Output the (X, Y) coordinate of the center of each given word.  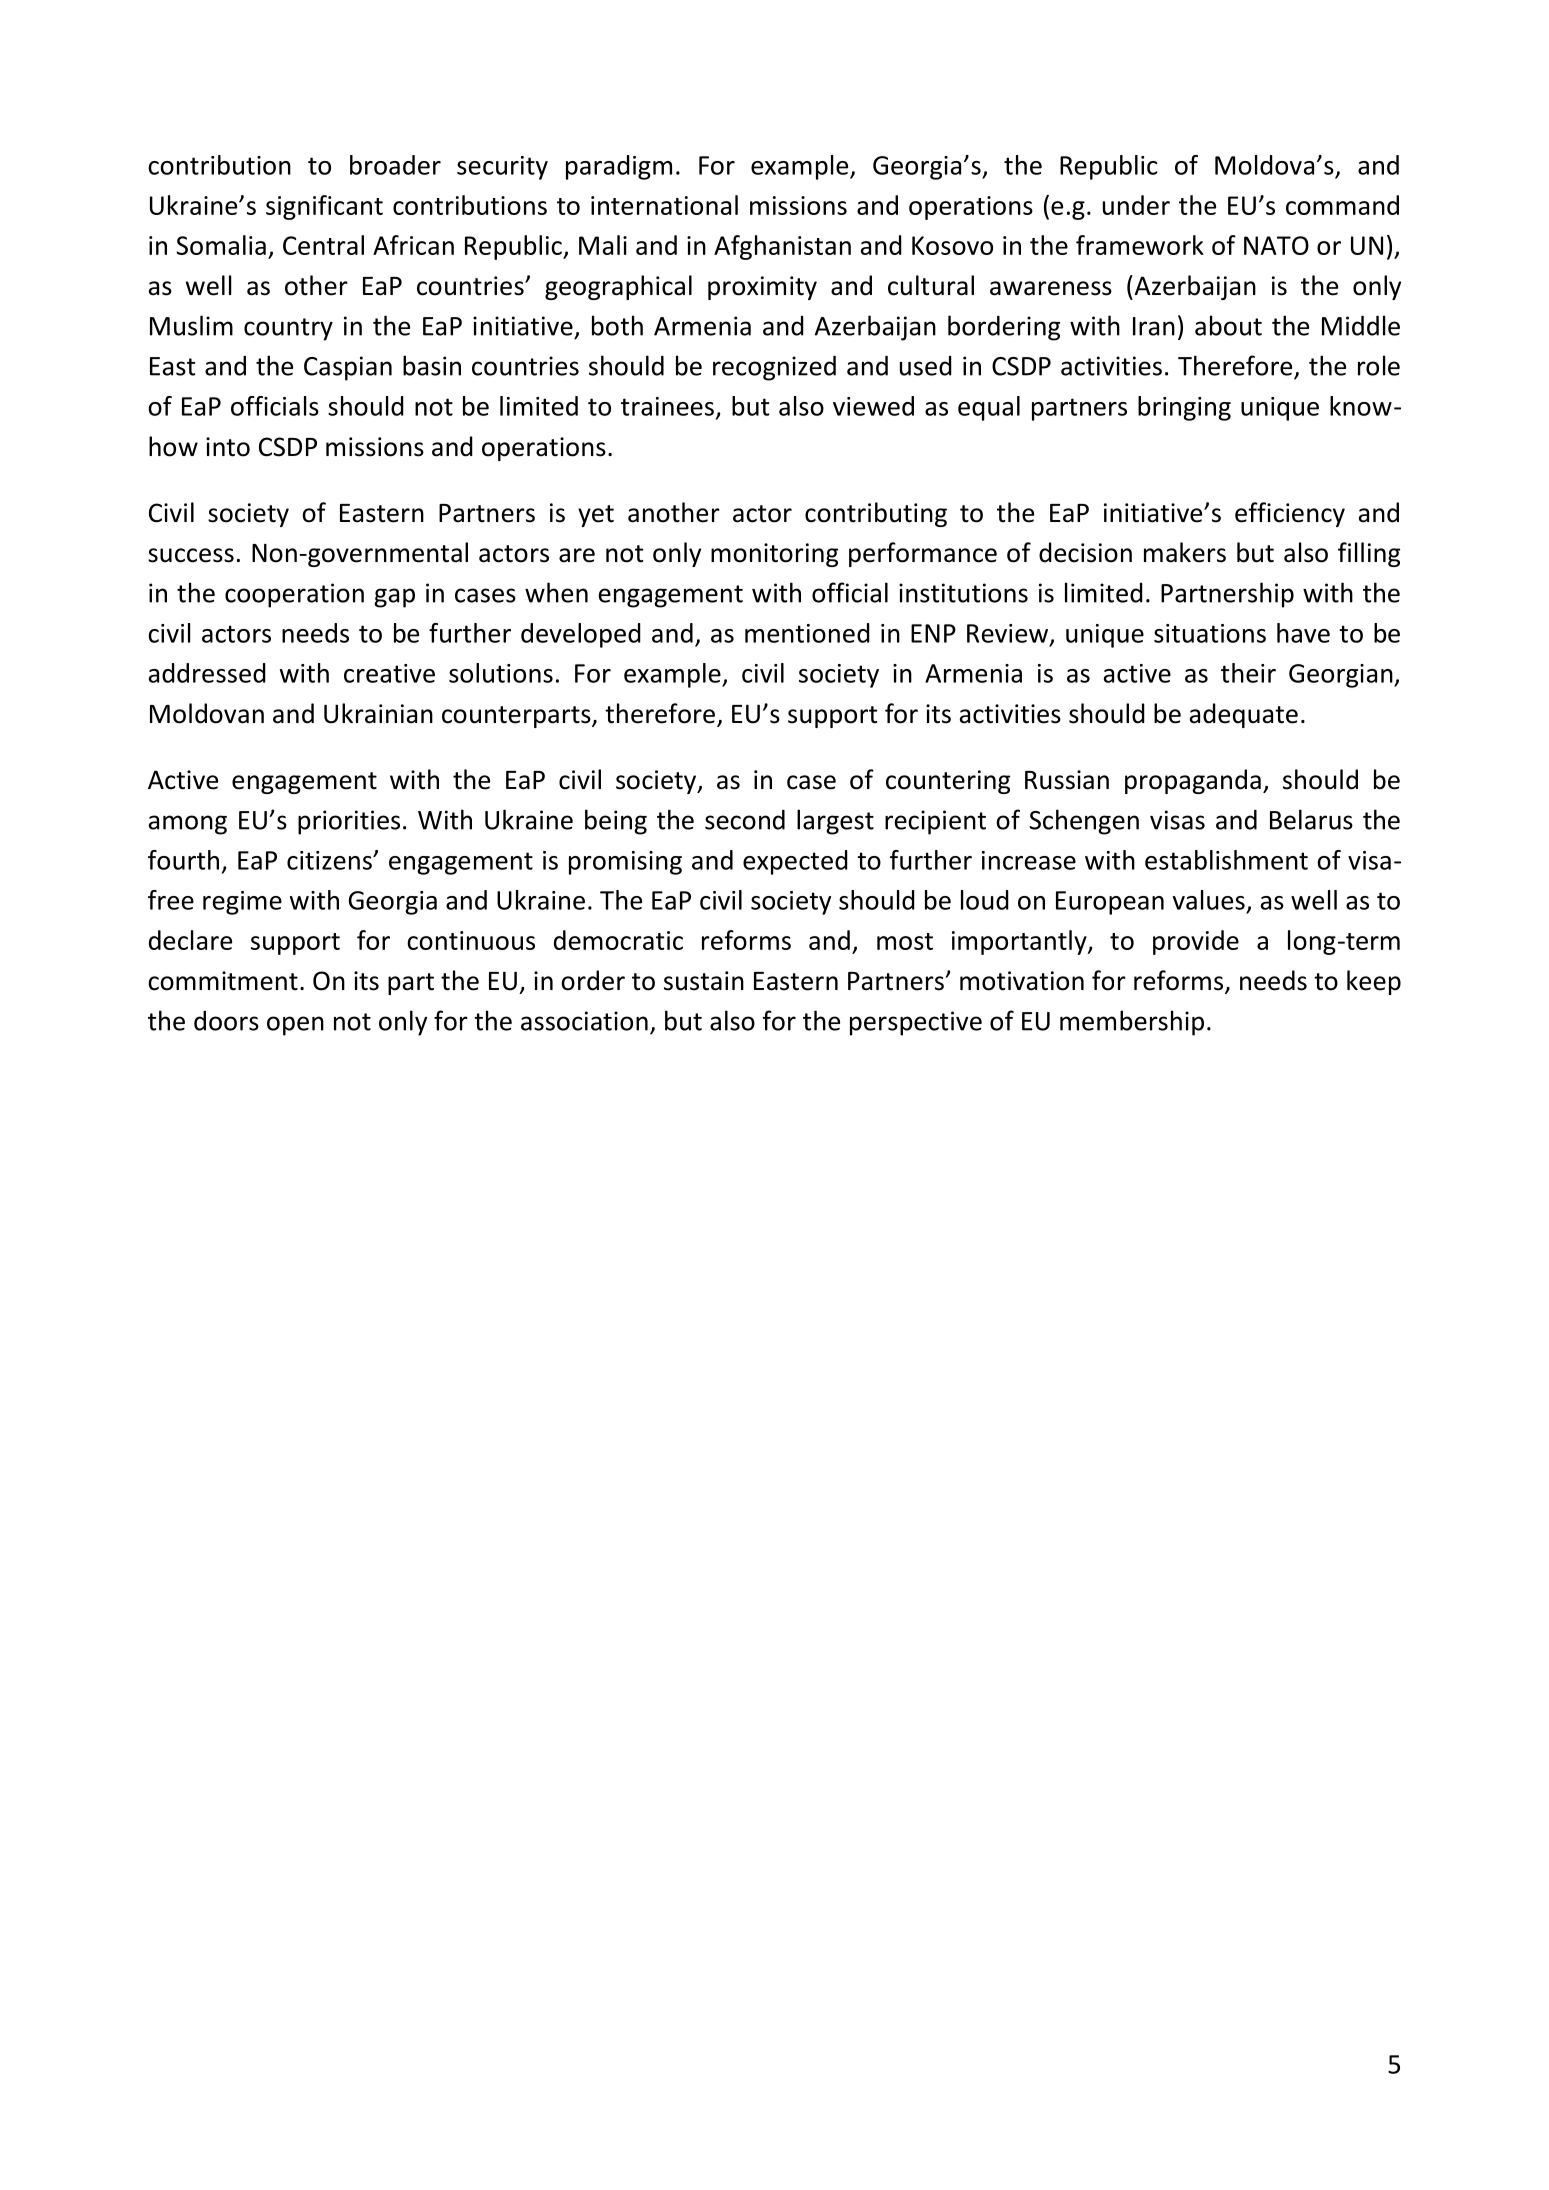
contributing (876, 514)
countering (948, 782)
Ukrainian (378, 713)
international (664, 205)
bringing (1184, 408)
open (295, 1026)
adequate (1244, 715)
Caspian (348, 368)
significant (324, 207)
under (1136, 205)
